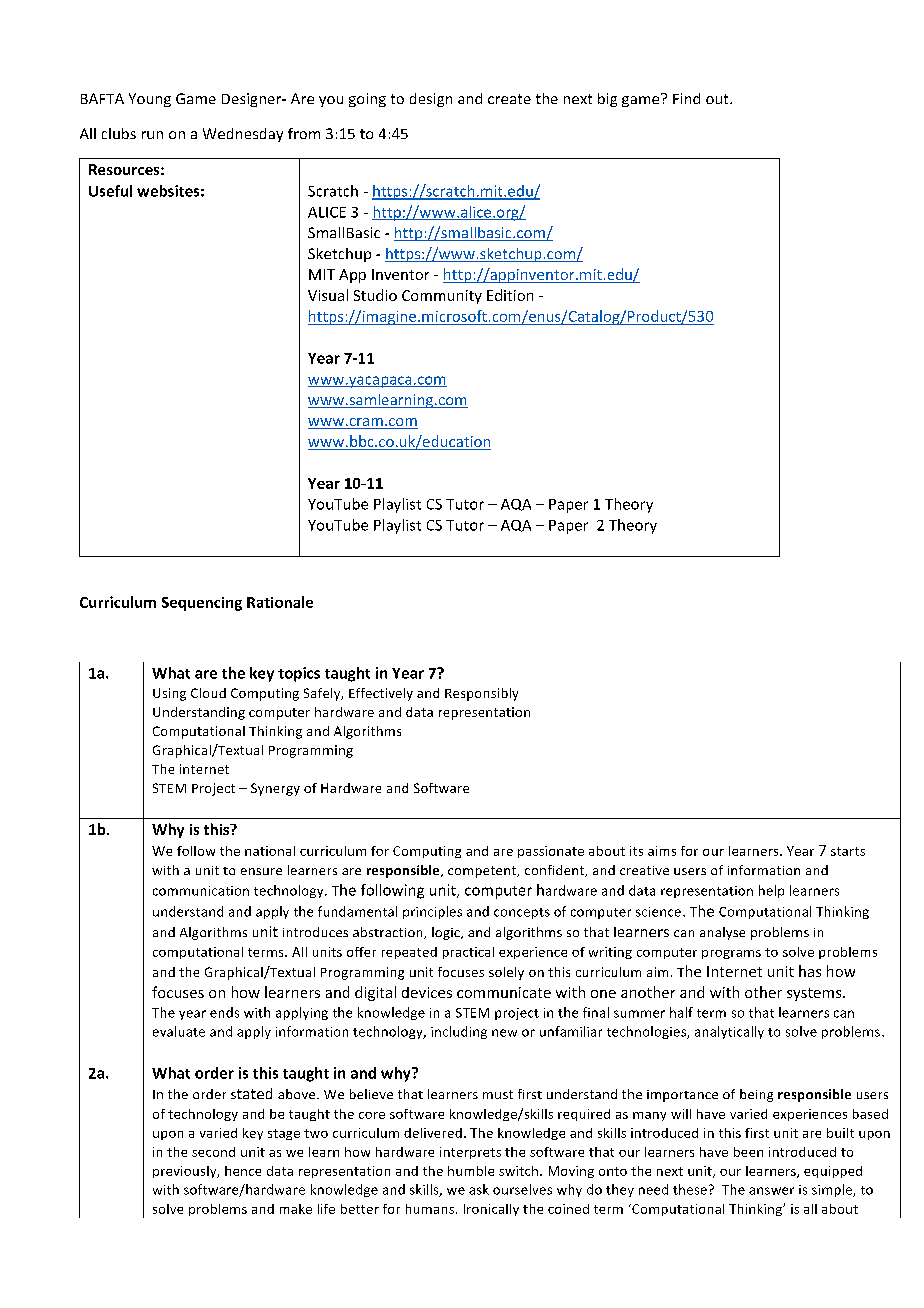  I want to click on starts, so click(848, 851).
